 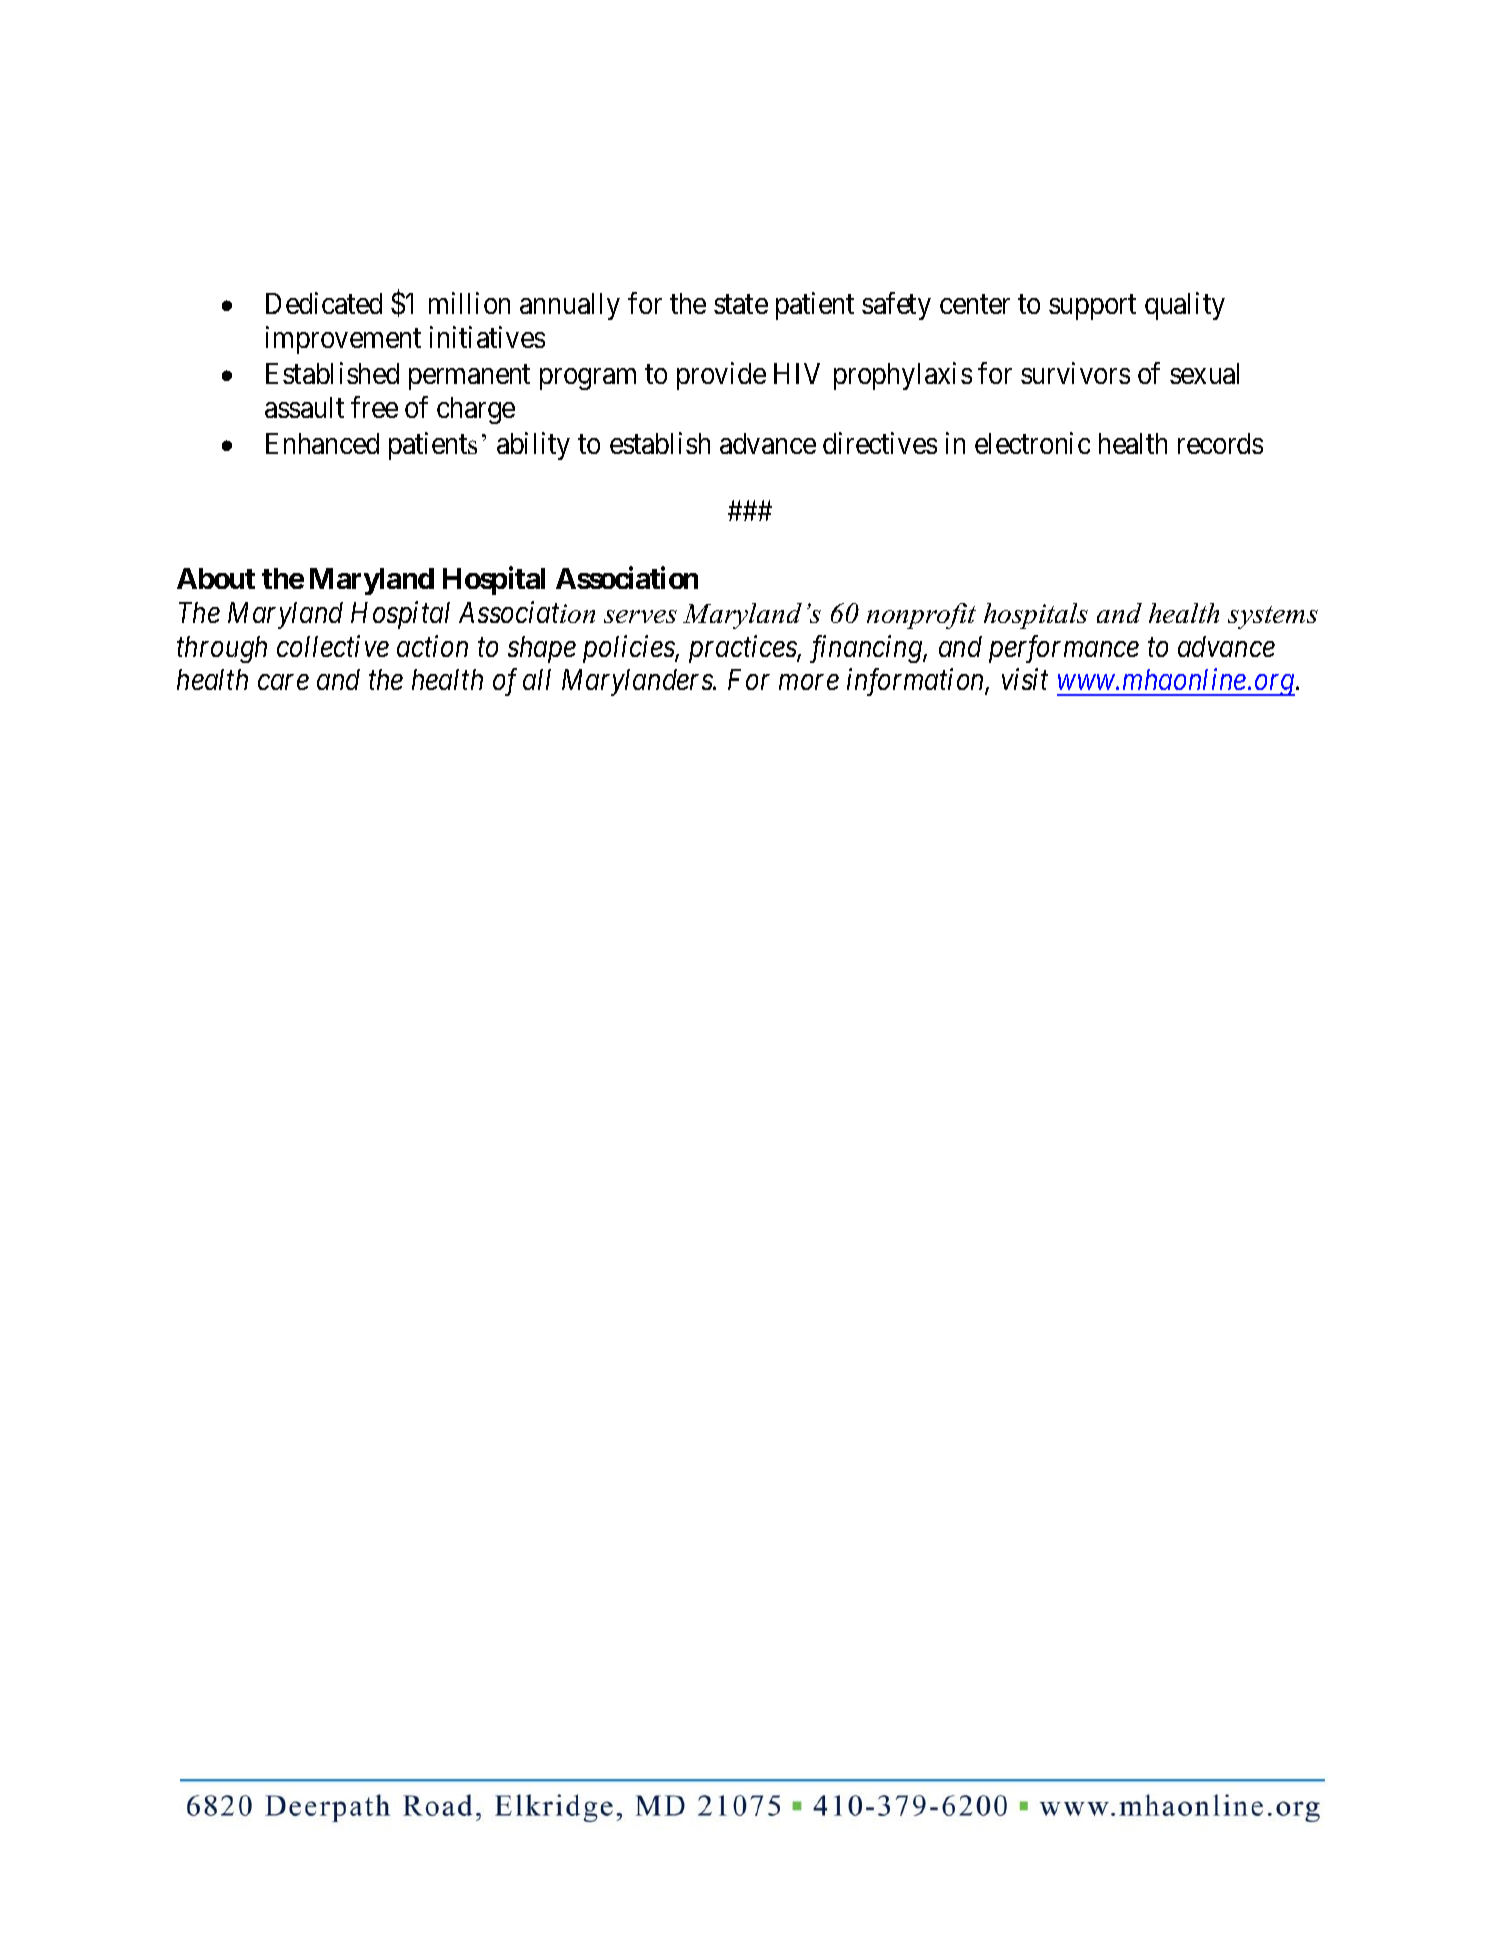 What do you see at coordinates (1185, 306) in the screenshot?
I see `quality` at bounding box center [1185, 306].
